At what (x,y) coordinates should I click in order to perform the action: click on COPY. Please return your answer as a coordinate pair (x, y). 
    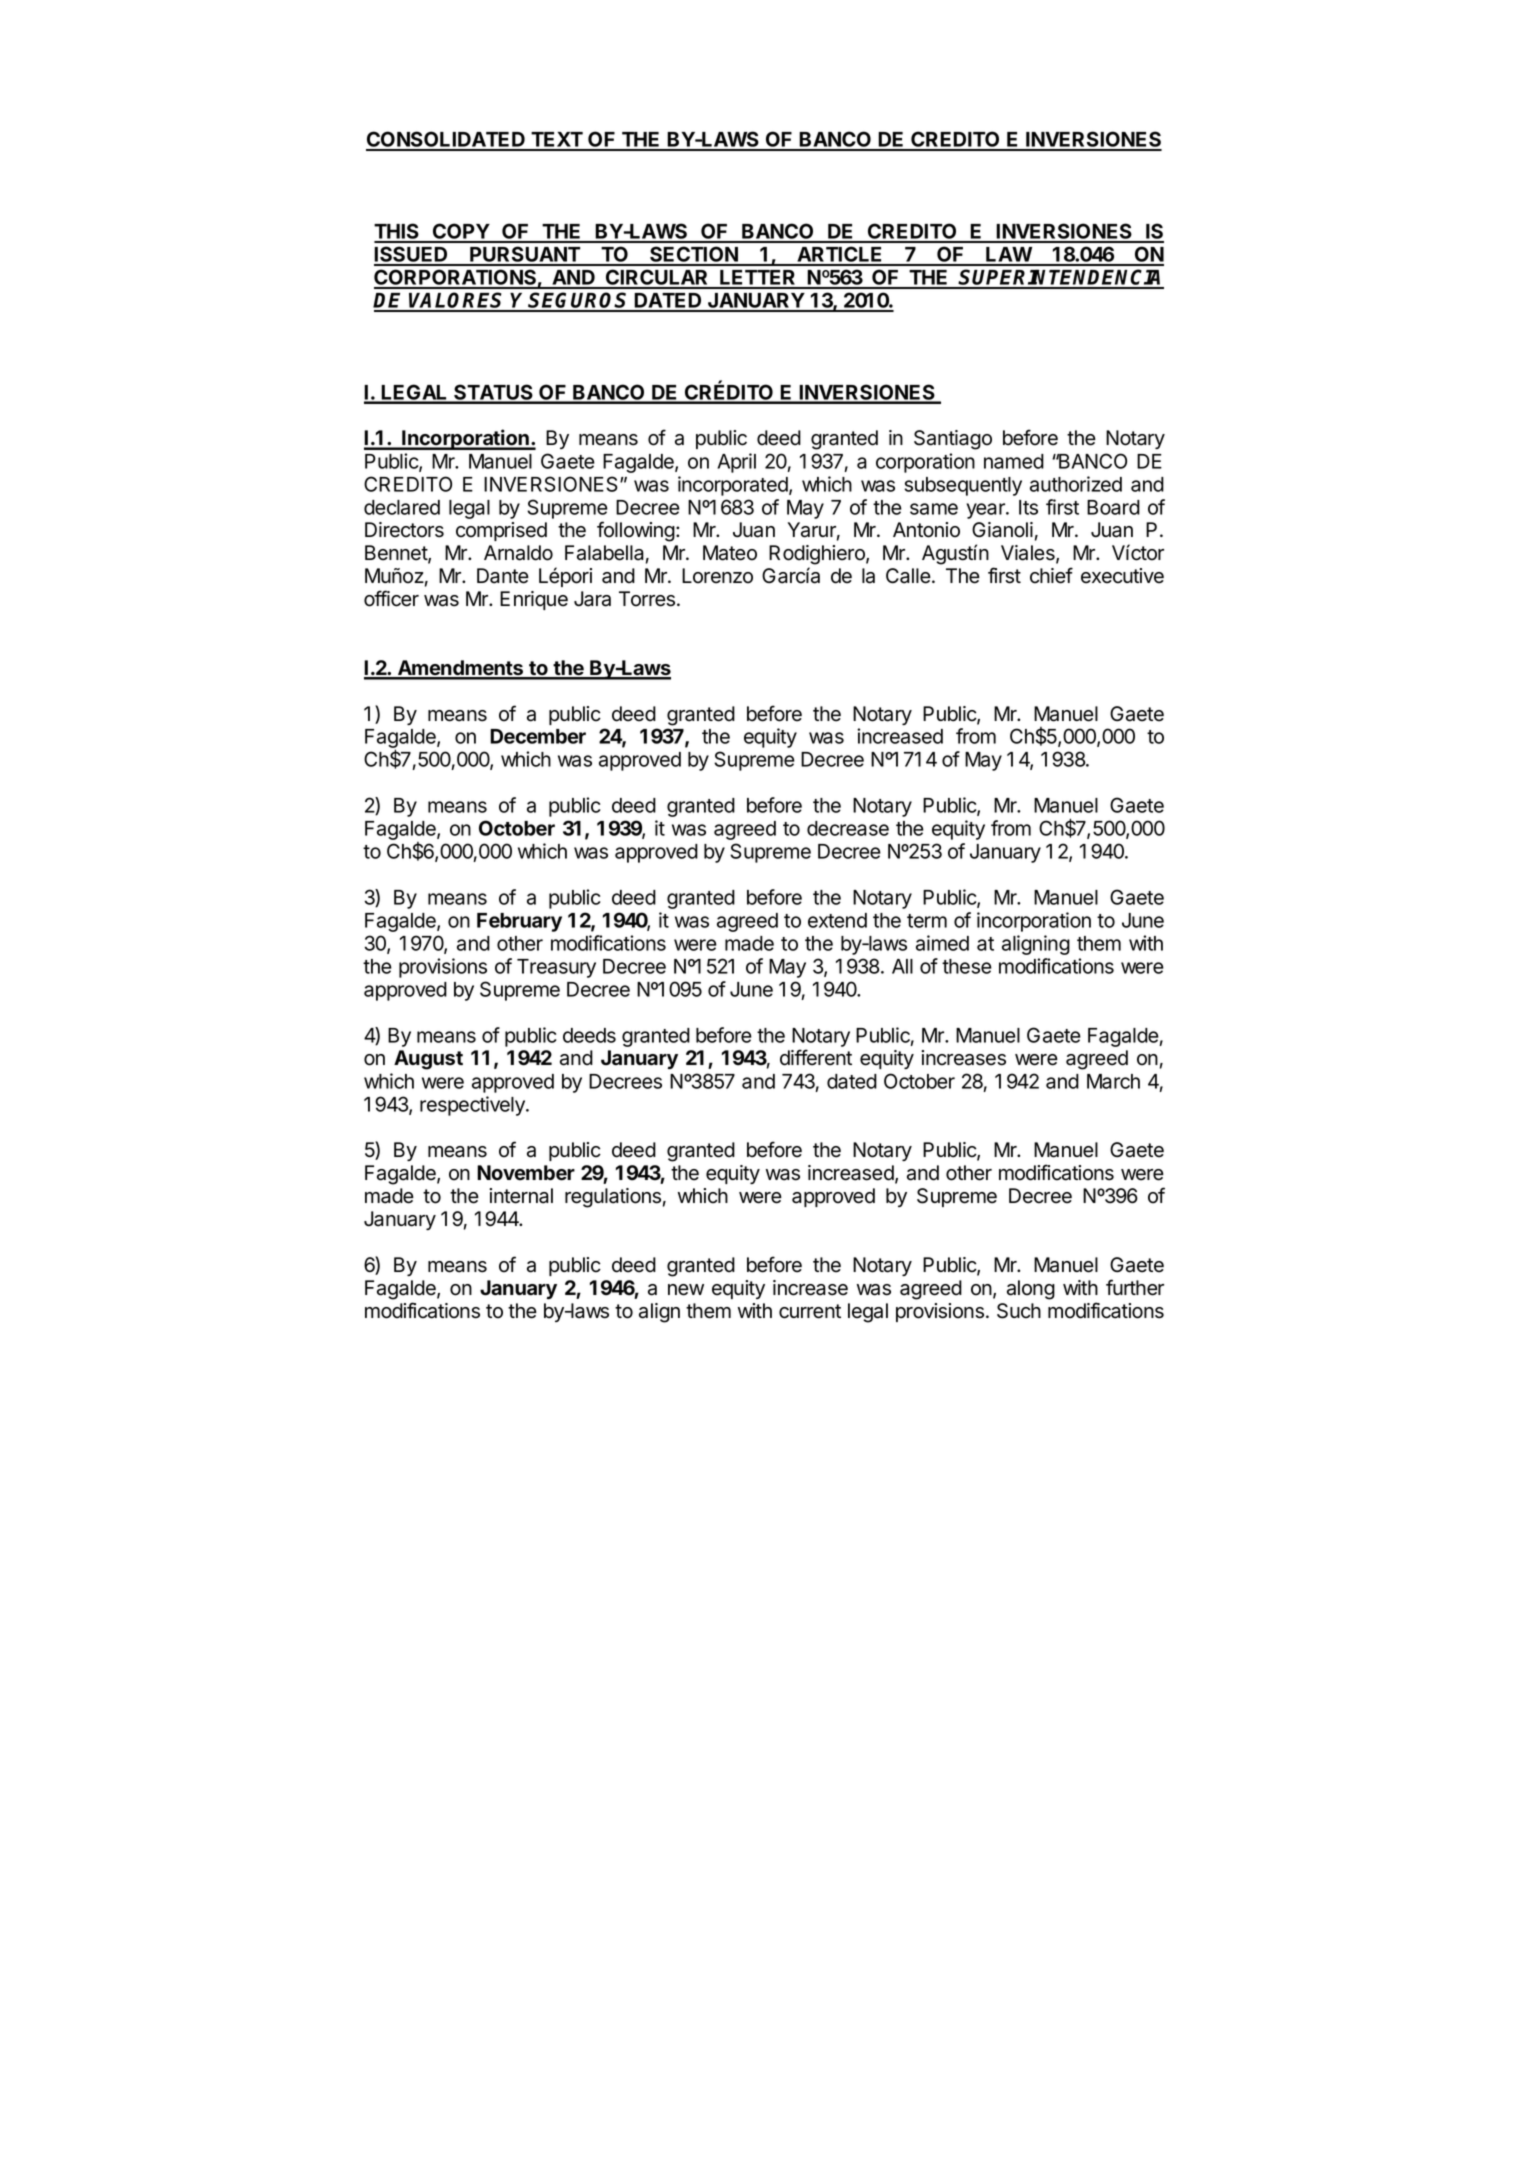
    Looking at the image, I should click on (461, 232).
